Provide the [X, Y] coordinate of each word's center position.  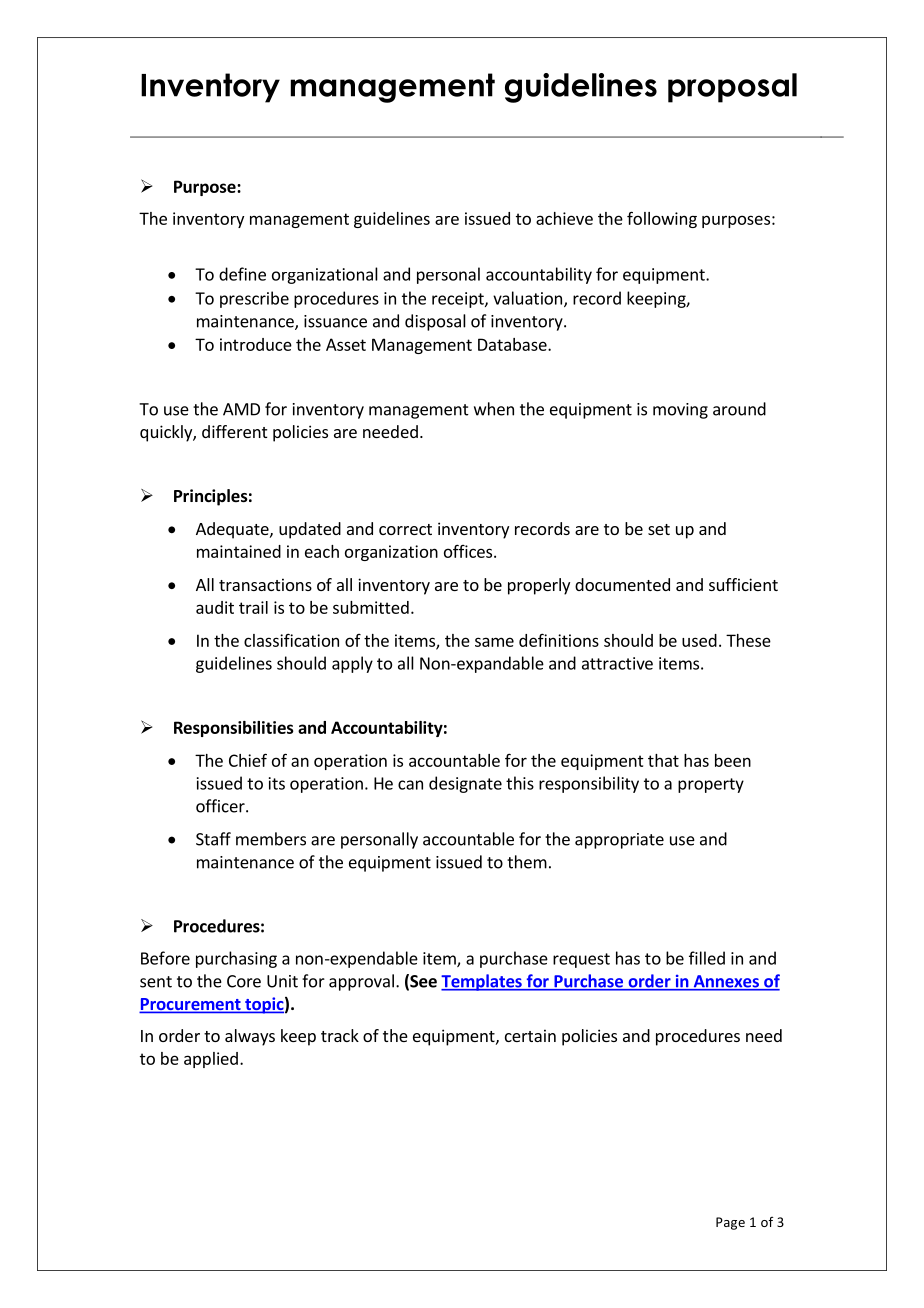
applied [211, 1060]
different [234, 431]
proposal [732, 88]
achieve [564, 218]
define [242, 274]
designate [465, 784]
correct [405, 529]
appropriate [619, 841]
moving [680, 411]
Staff [213, 839]
